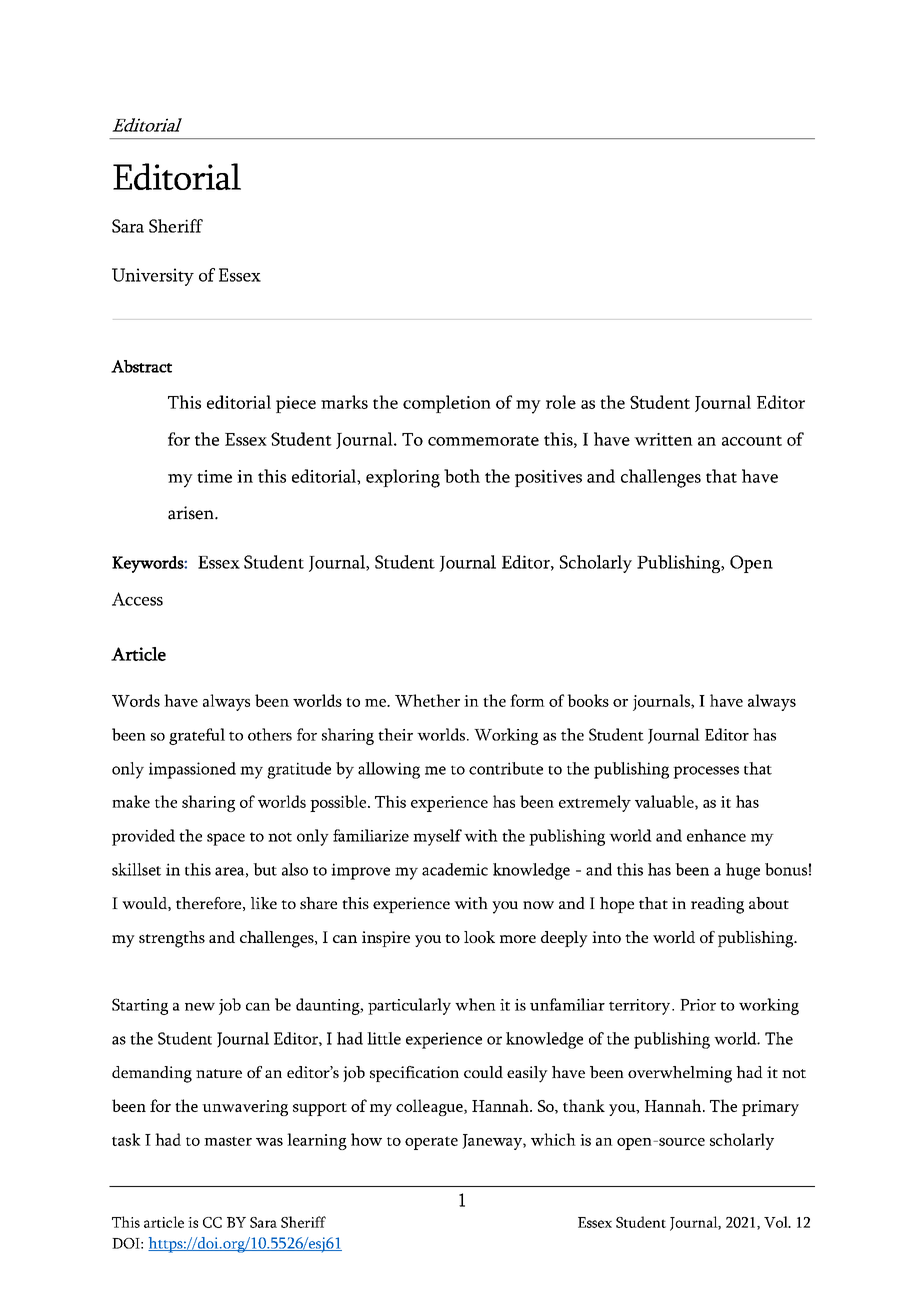 The width and height of the screenshot is (924, 1308). I want to click on completion, so click(447, 404).
